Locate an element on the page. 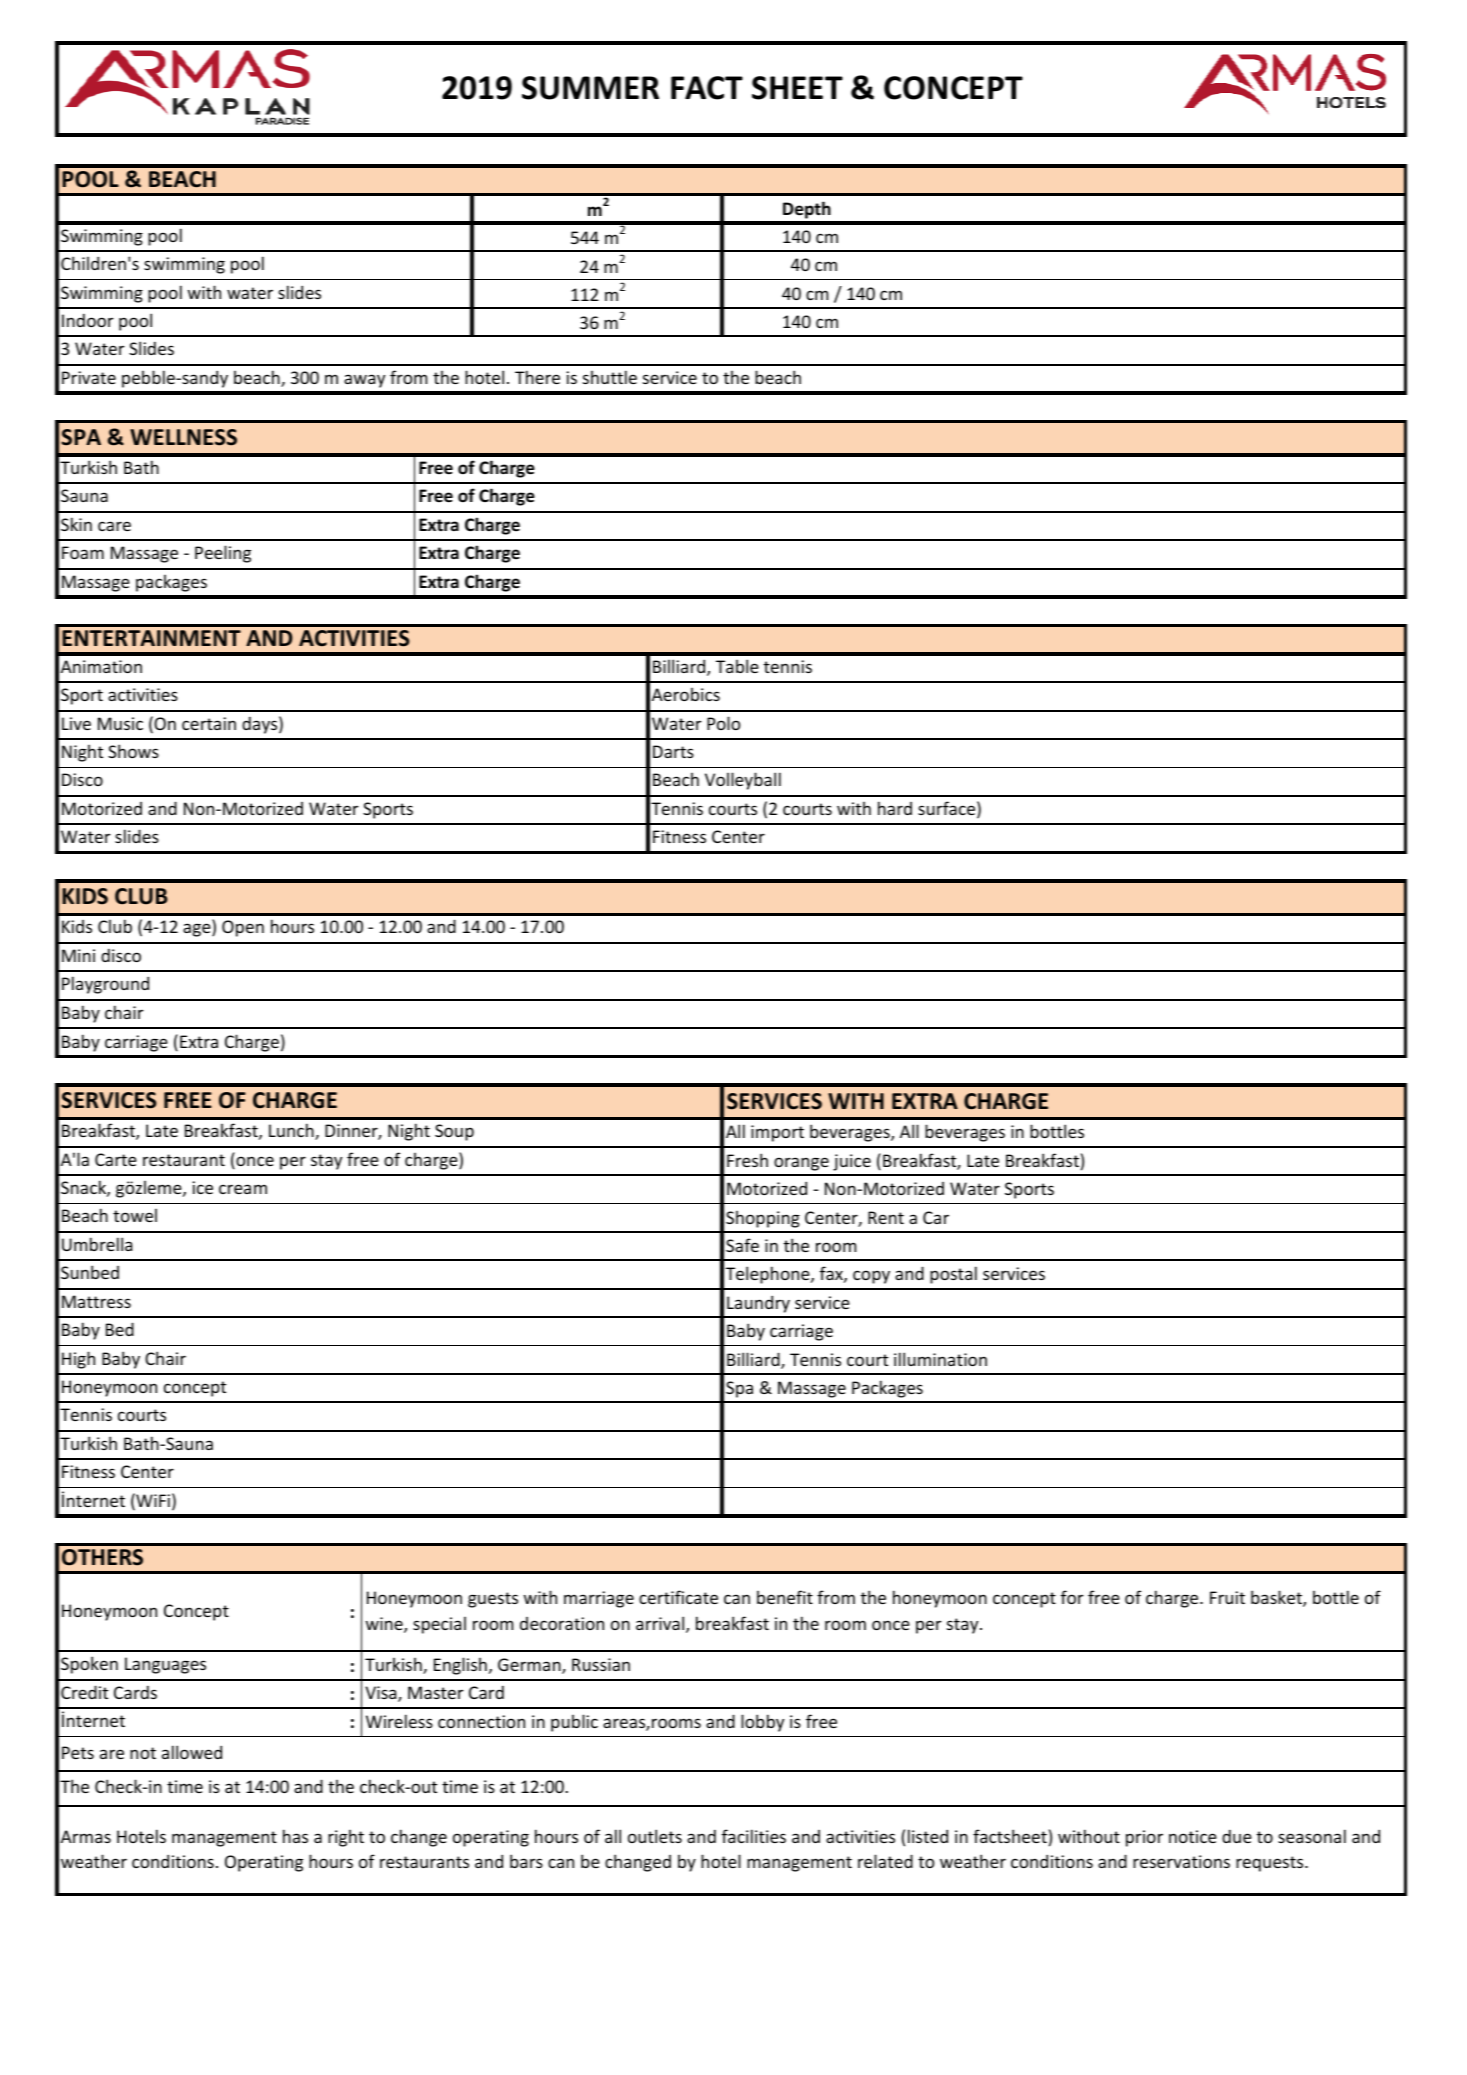 The height and width of the document is (2075, 1467). SUMMER is located at coordinates (590, 88).
